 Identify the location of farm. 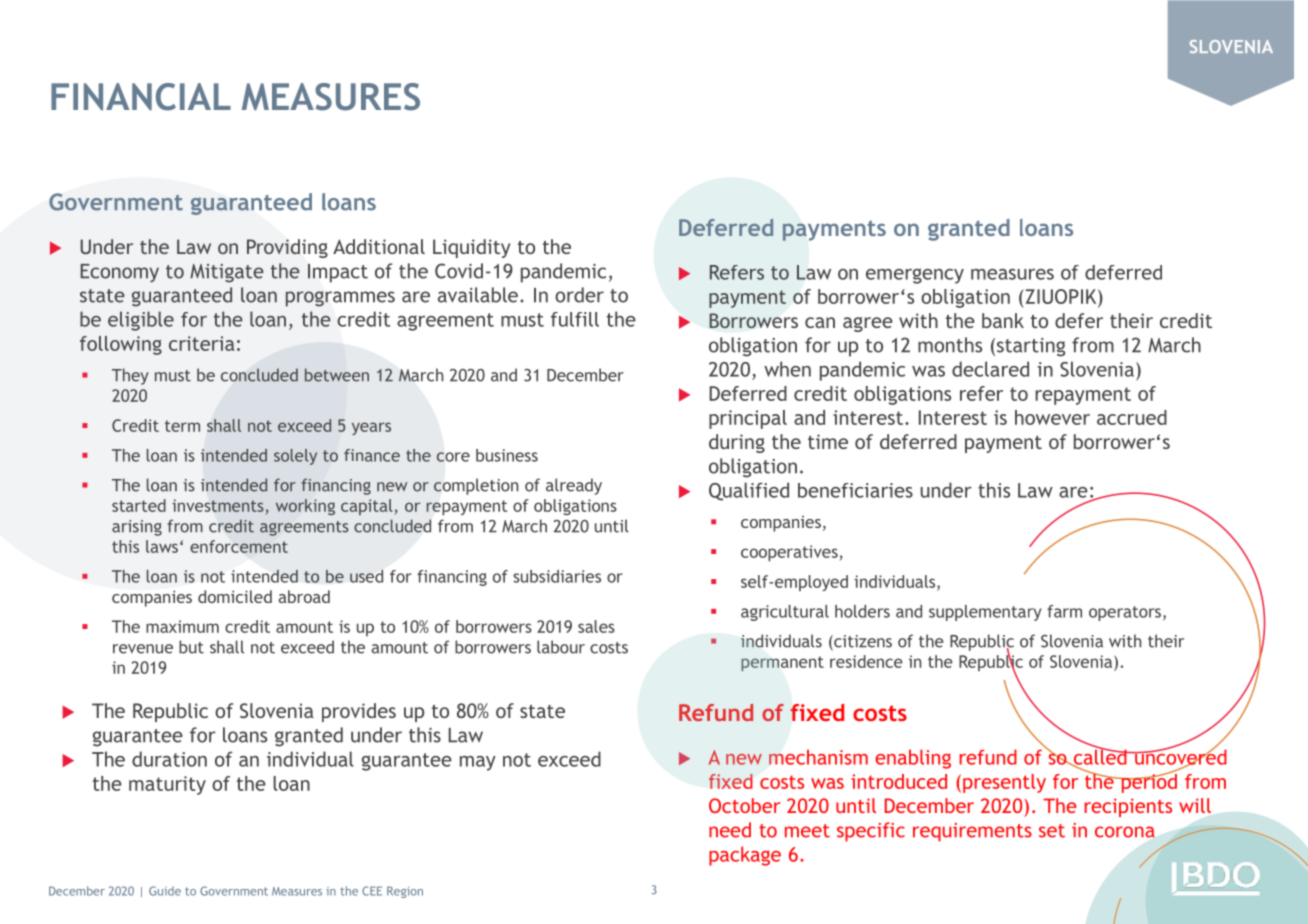
(1064, 611).
